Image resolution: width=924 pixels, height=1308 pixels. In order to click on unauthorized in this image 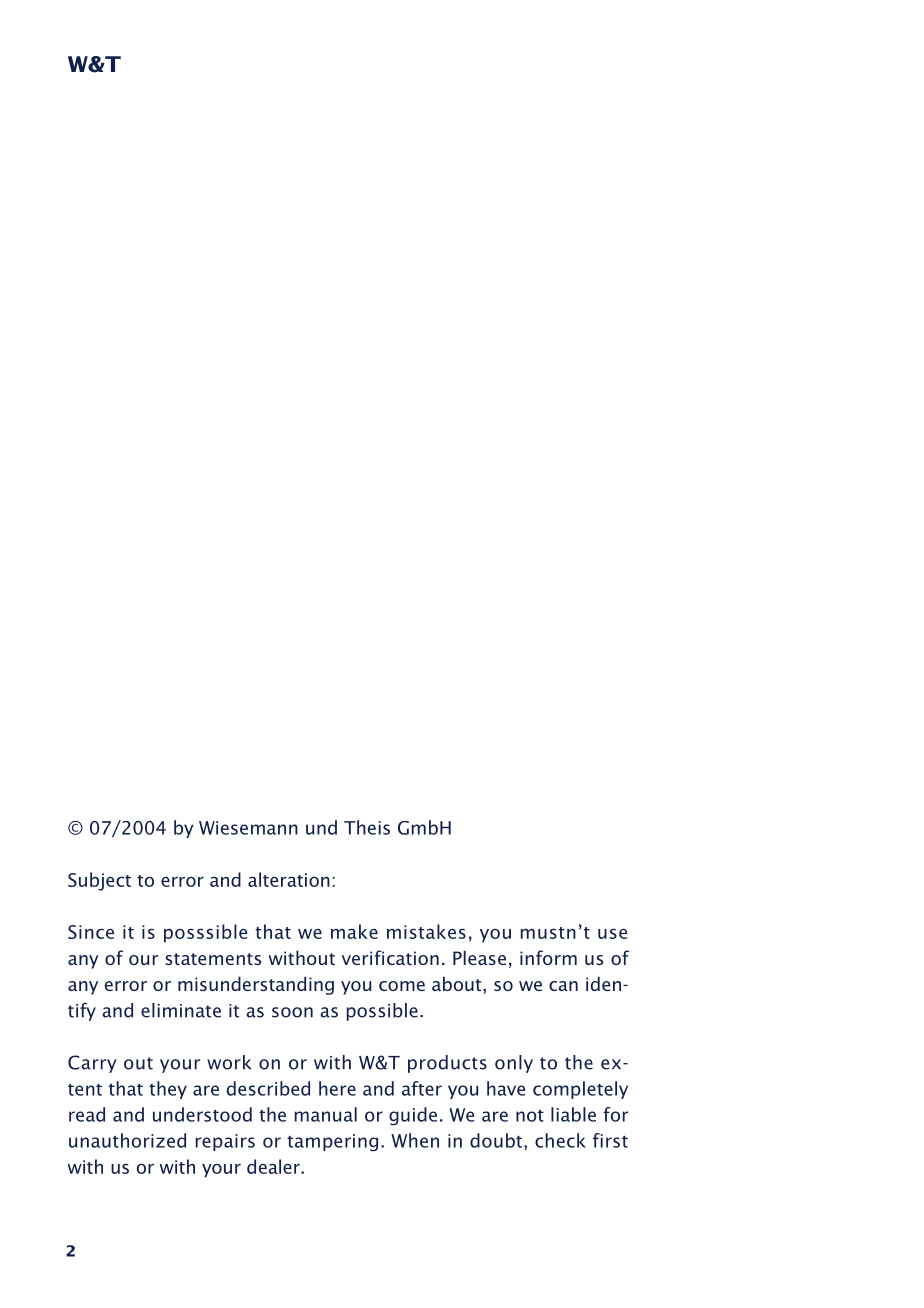, I will do `click(127, 1140)`.
